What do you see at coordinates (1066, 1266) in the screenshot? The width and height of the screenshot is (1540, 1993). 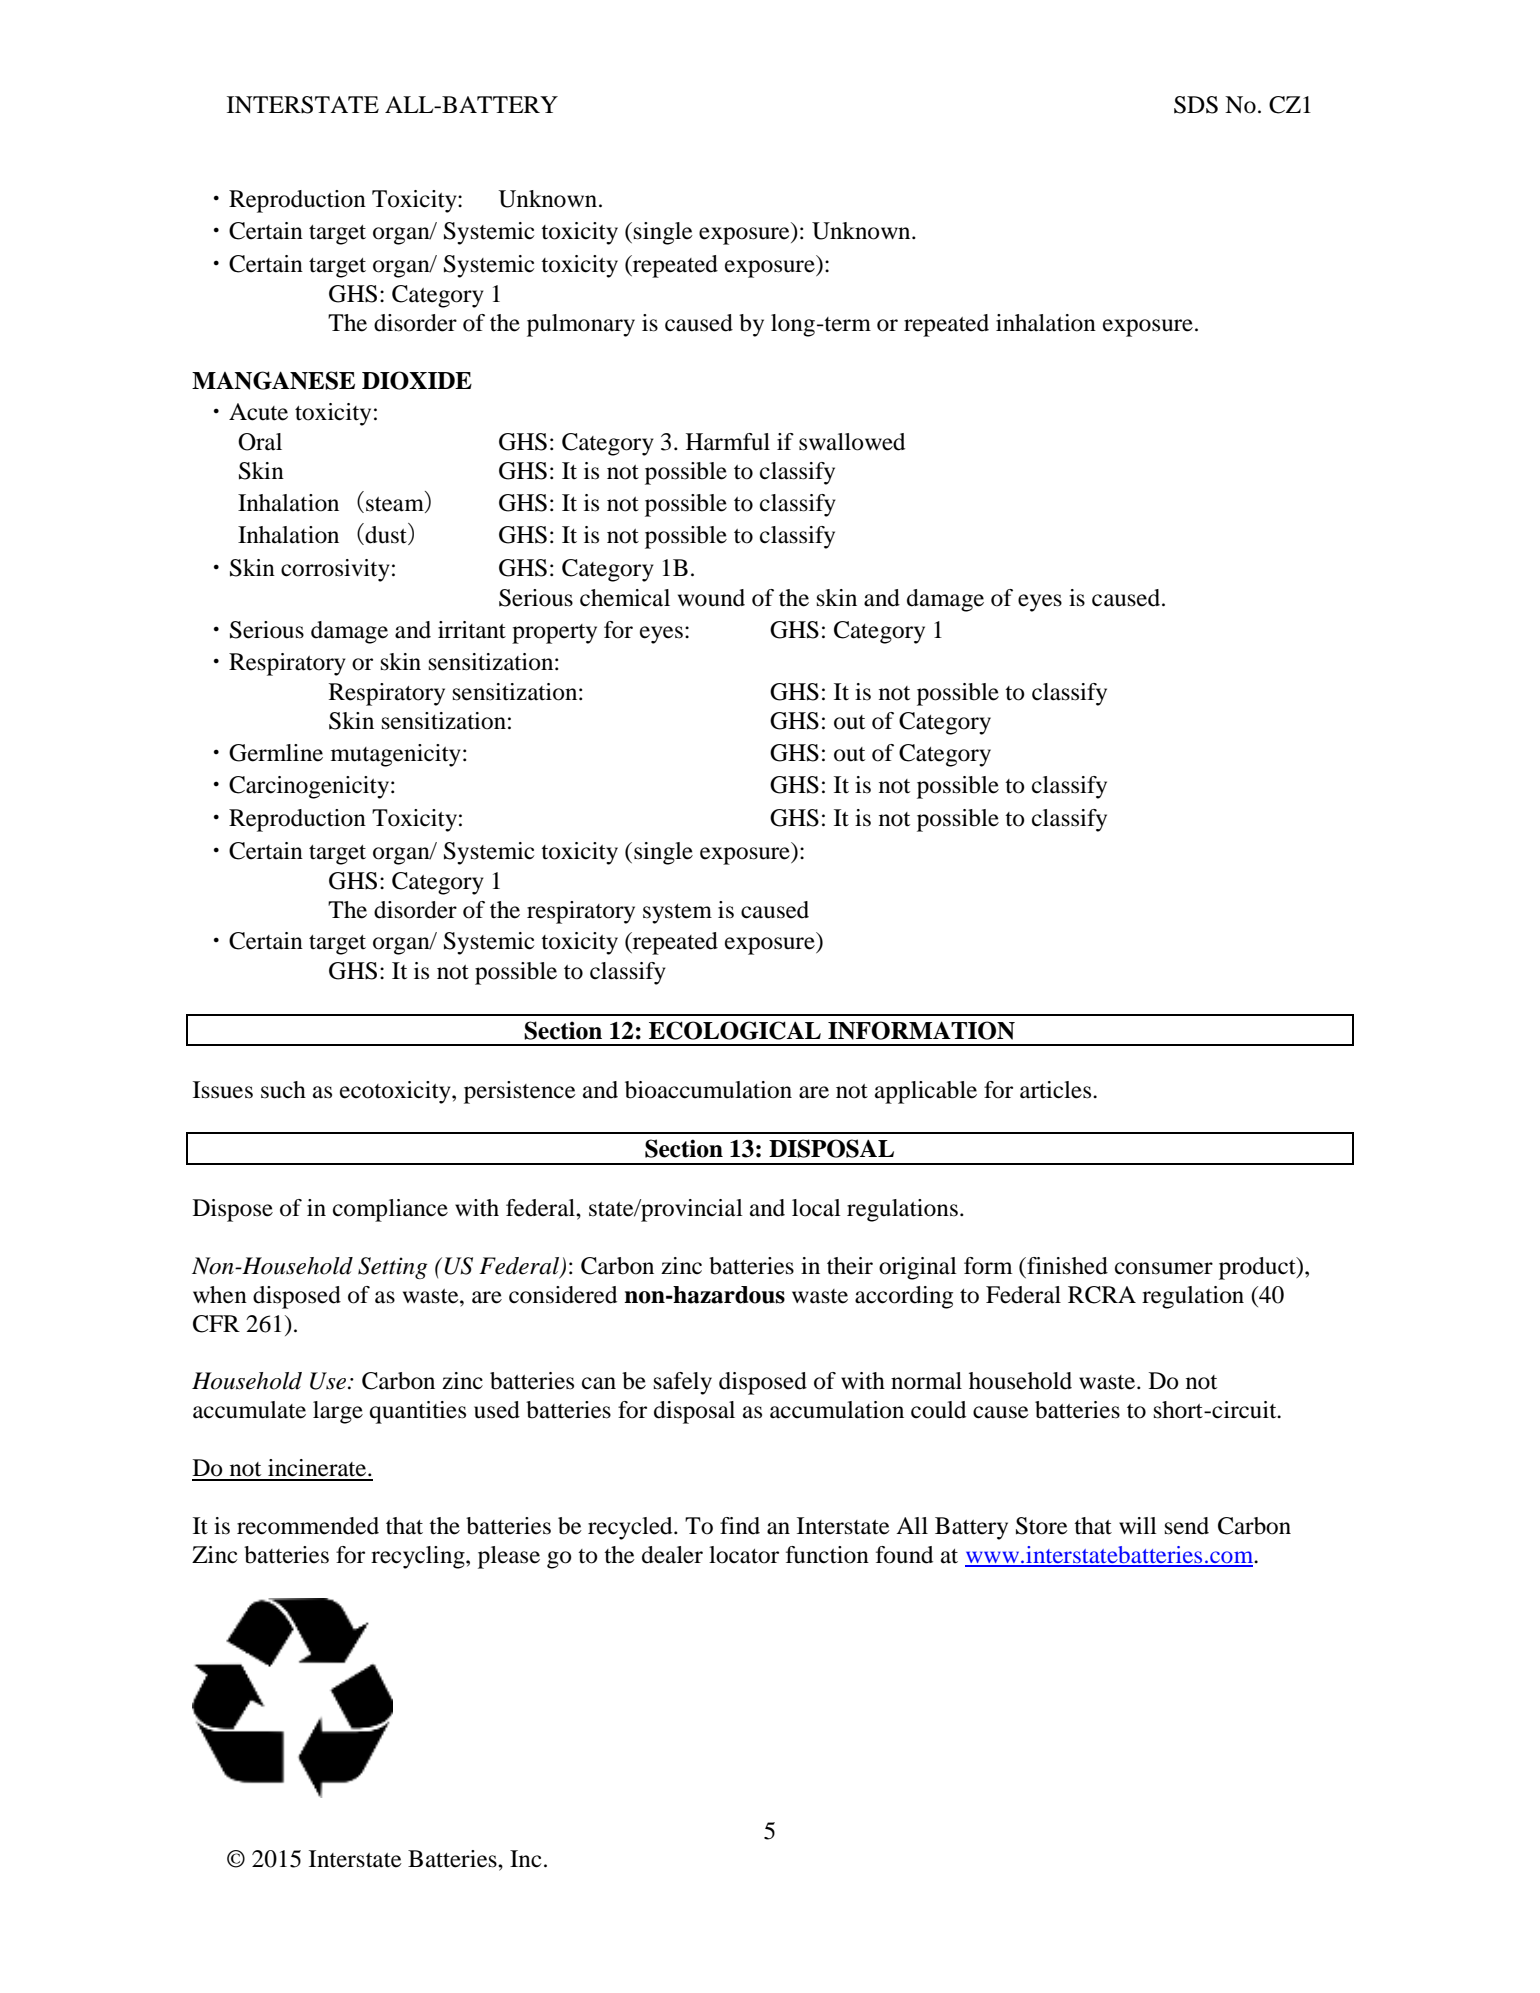 I see `finished` at bounding box center [1066, 1266].
